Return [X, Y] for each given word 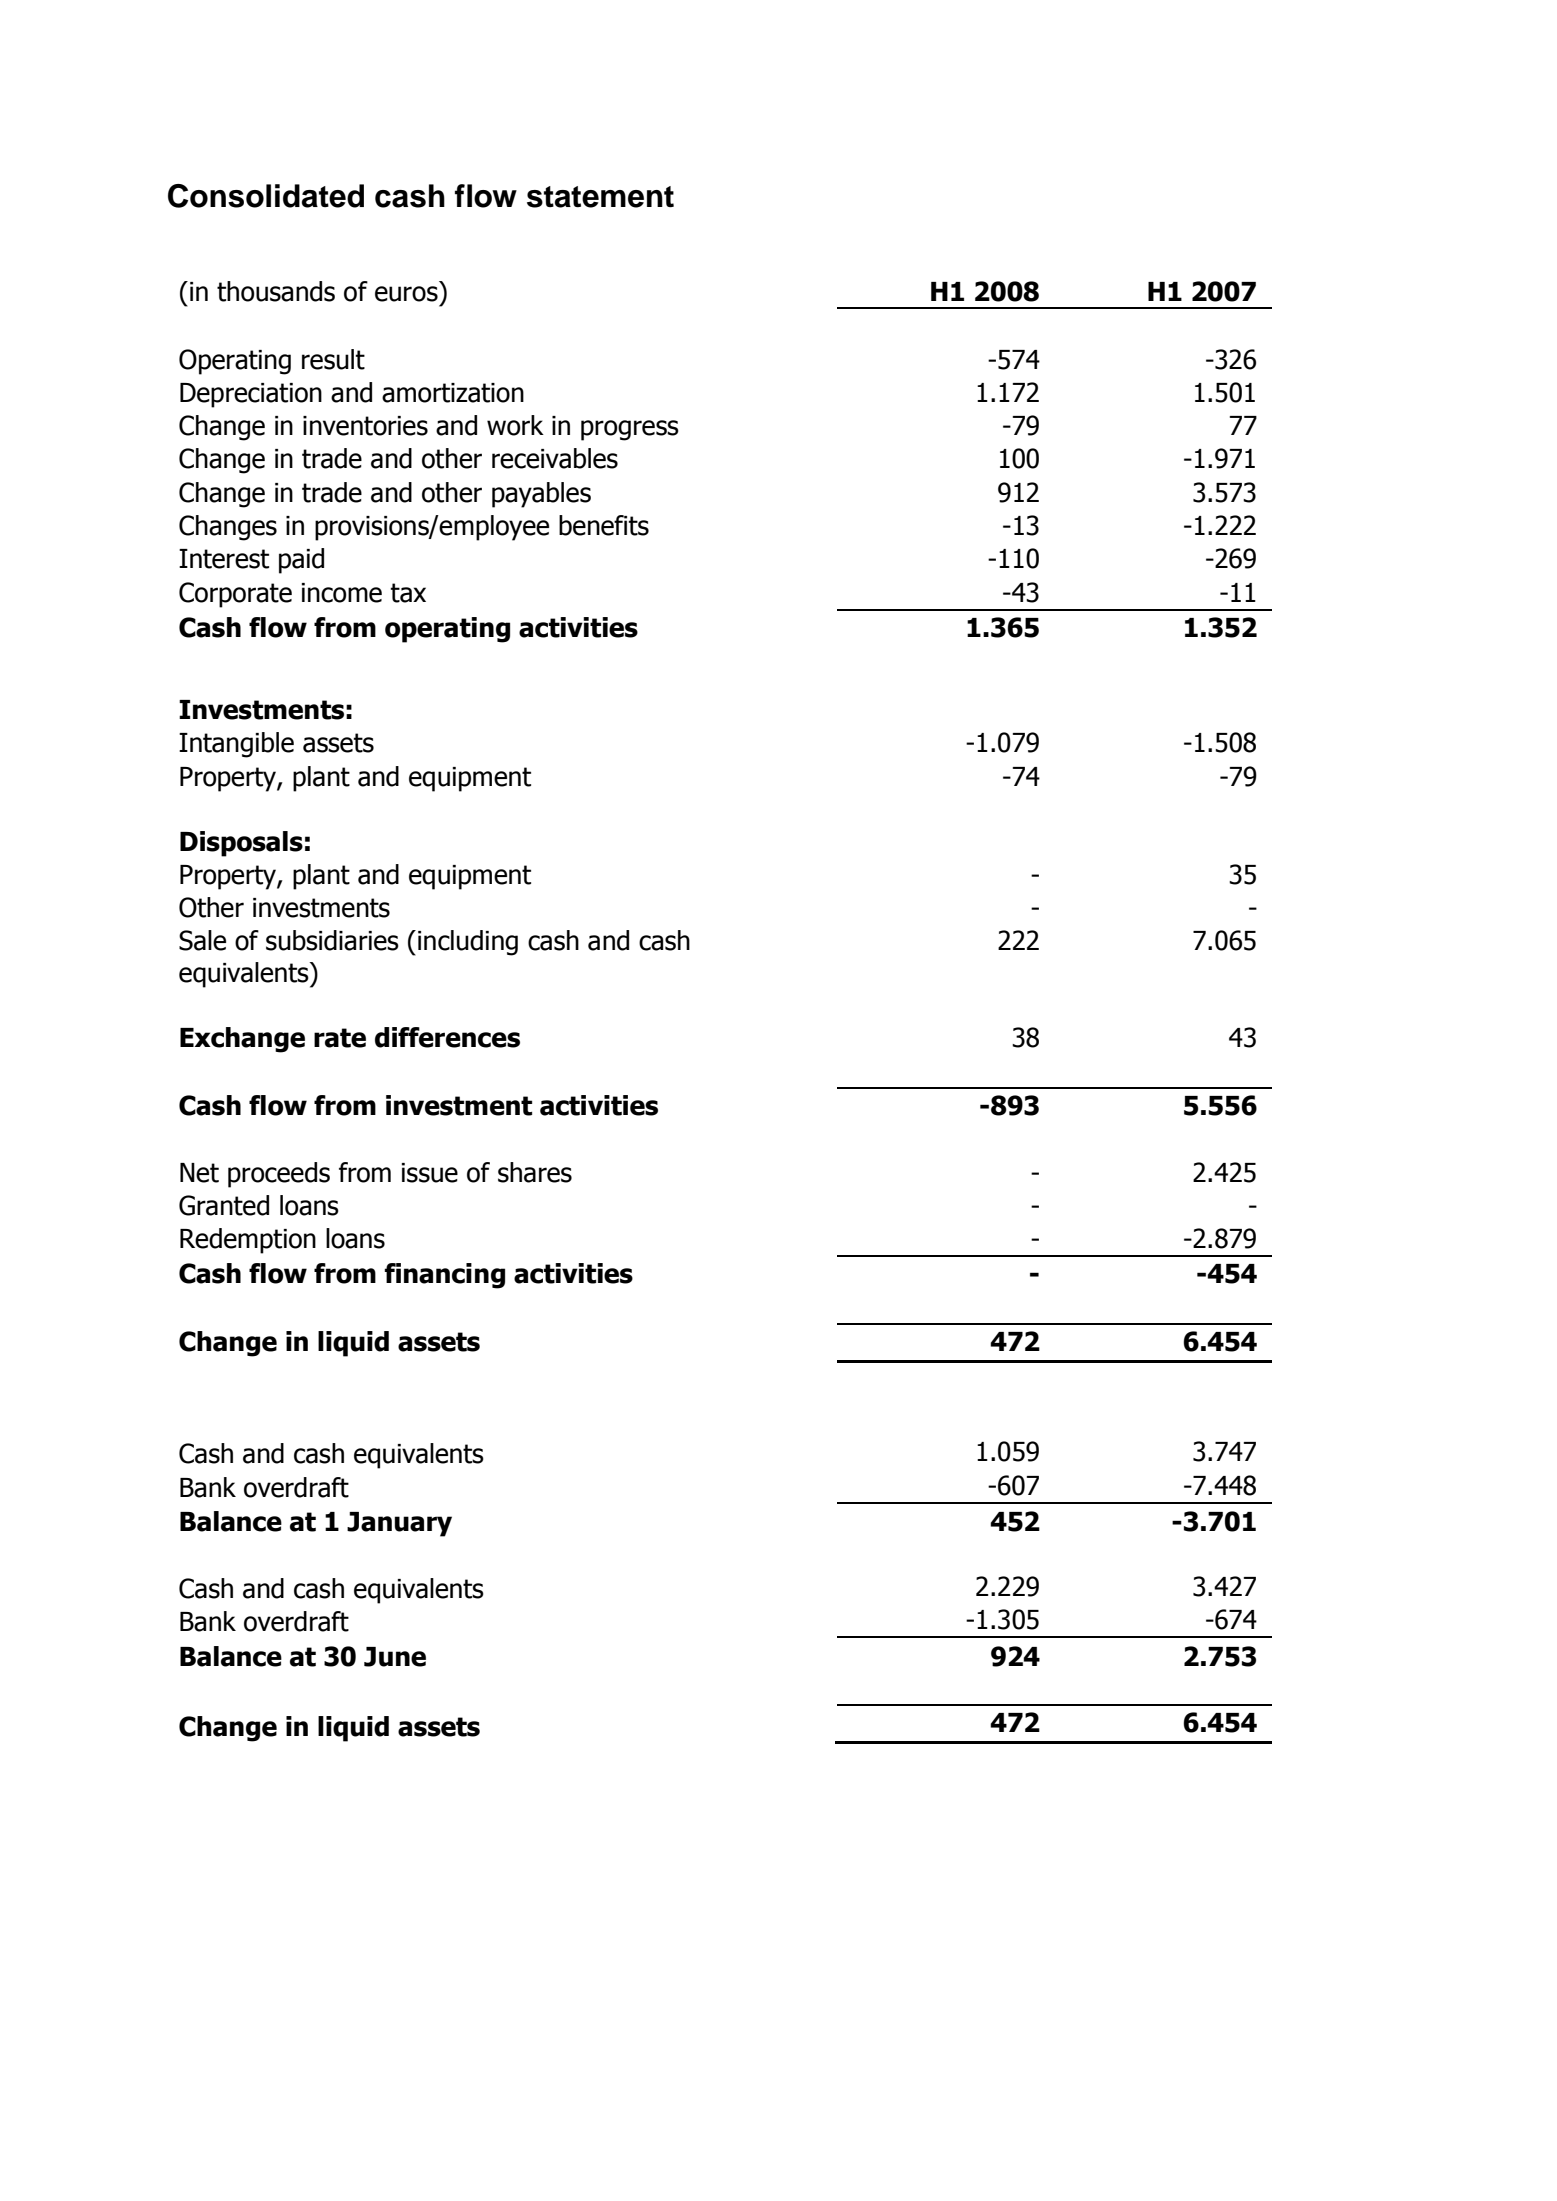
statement [600, 197]
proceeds [279, 1175]
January [399, 1524]
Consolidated [266, 196]
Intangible [236, 745]
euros [406, 294]
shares [535, 1172]
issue [430, 1173]
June [395, 1657]
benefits [604, 525]
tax [408, 593]
